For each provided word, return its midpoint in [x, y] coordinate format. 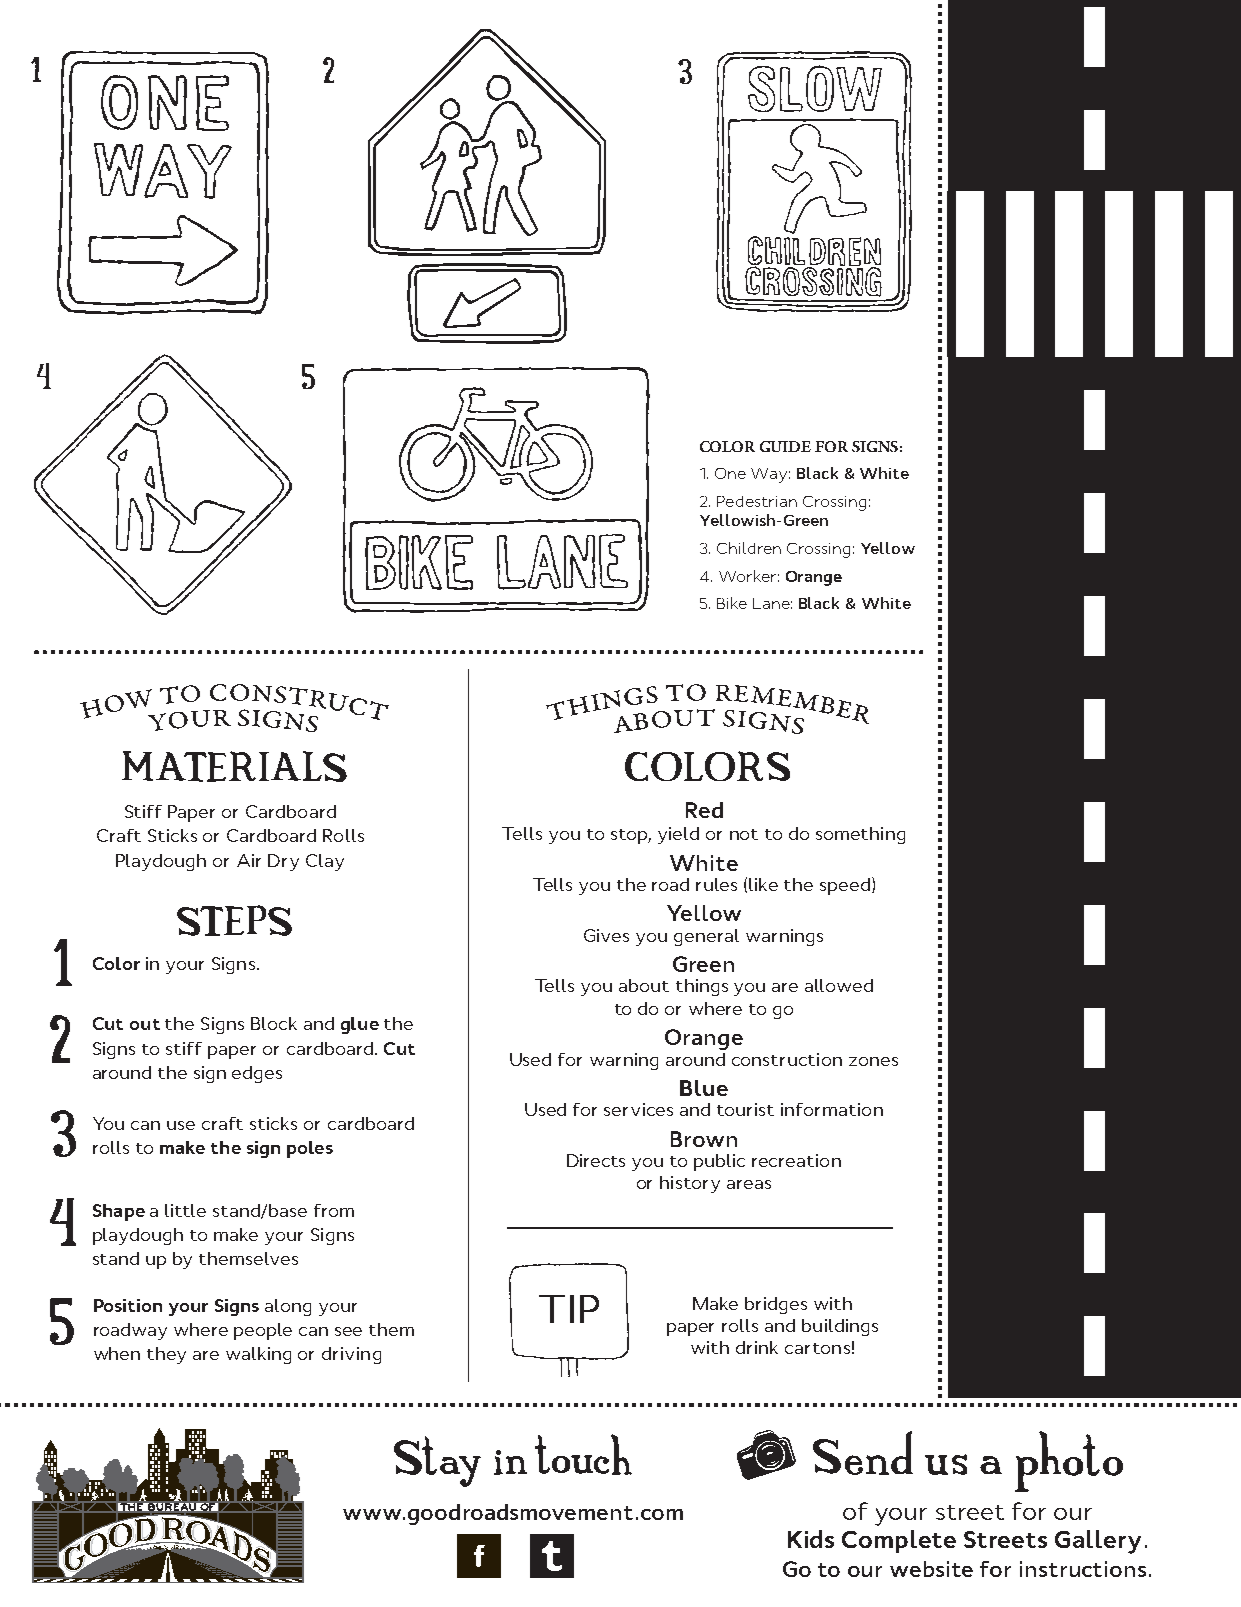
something [860, 835]
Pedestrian [757, 501]
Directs [596, 1160]
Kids [811, 1539]
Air [249, 860]
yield [678, 835]
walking [258, 1355]
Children [749, 548]
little [185, 1210]
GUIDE [785, 446]
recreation [796, 1160]
